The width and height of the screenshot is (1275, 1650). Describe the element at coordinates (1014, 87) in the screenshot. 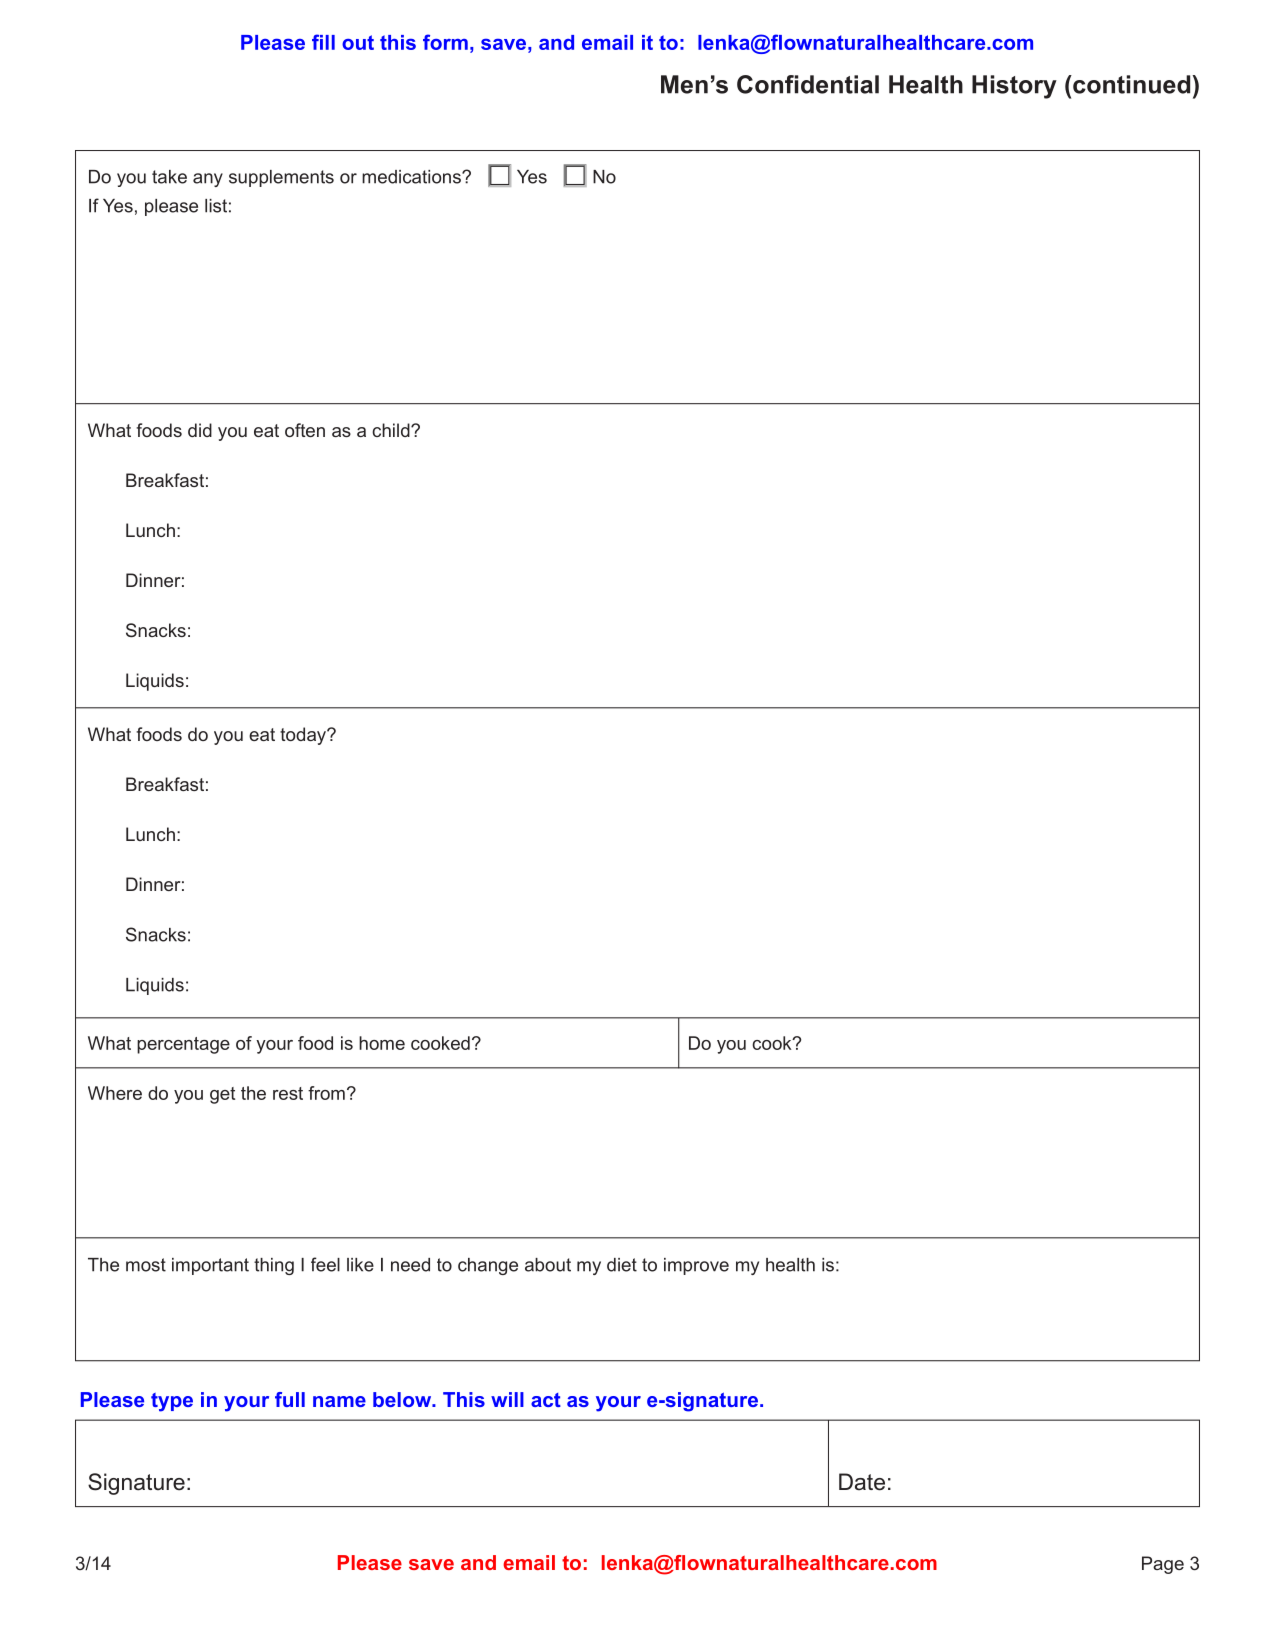

I see `History` at that location.
